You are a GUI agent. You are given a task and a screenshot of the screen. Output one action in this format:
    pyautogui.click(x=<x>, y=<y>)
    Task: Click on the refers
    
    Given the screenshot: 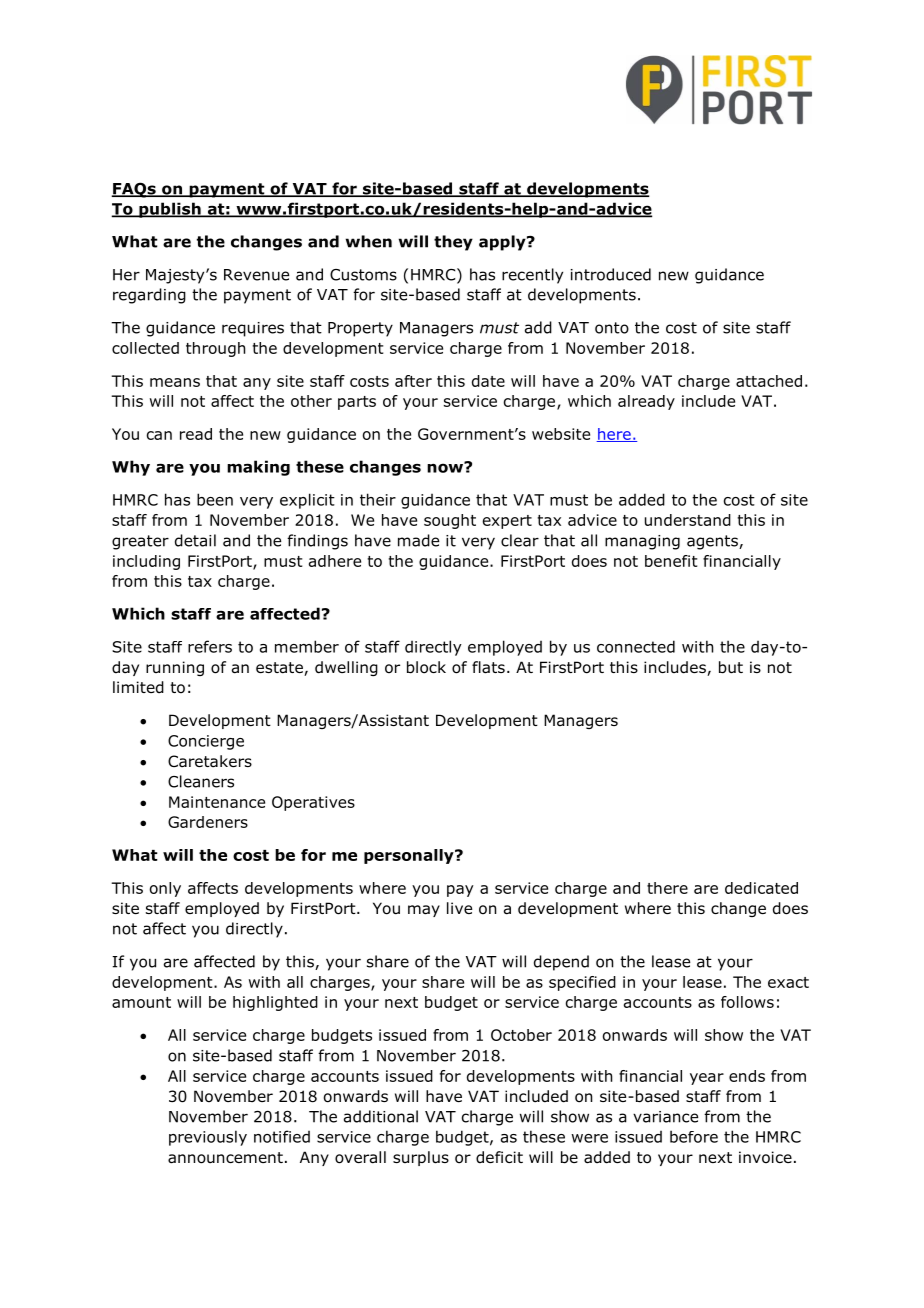 What is the action you would take?
    pyautogui.click(x=210, y=646)
